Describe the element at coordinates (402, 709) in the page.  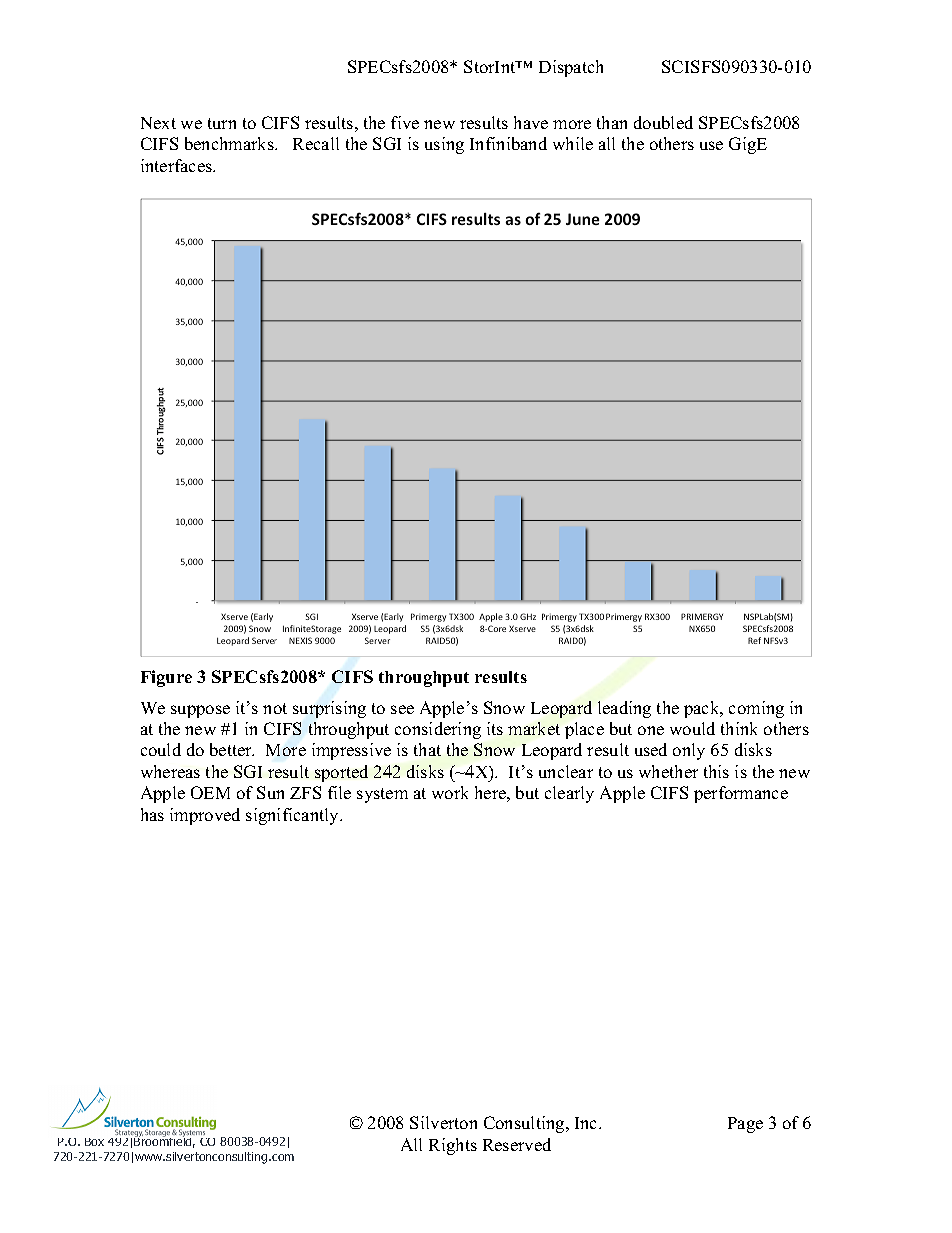
I see `see` at that location.
